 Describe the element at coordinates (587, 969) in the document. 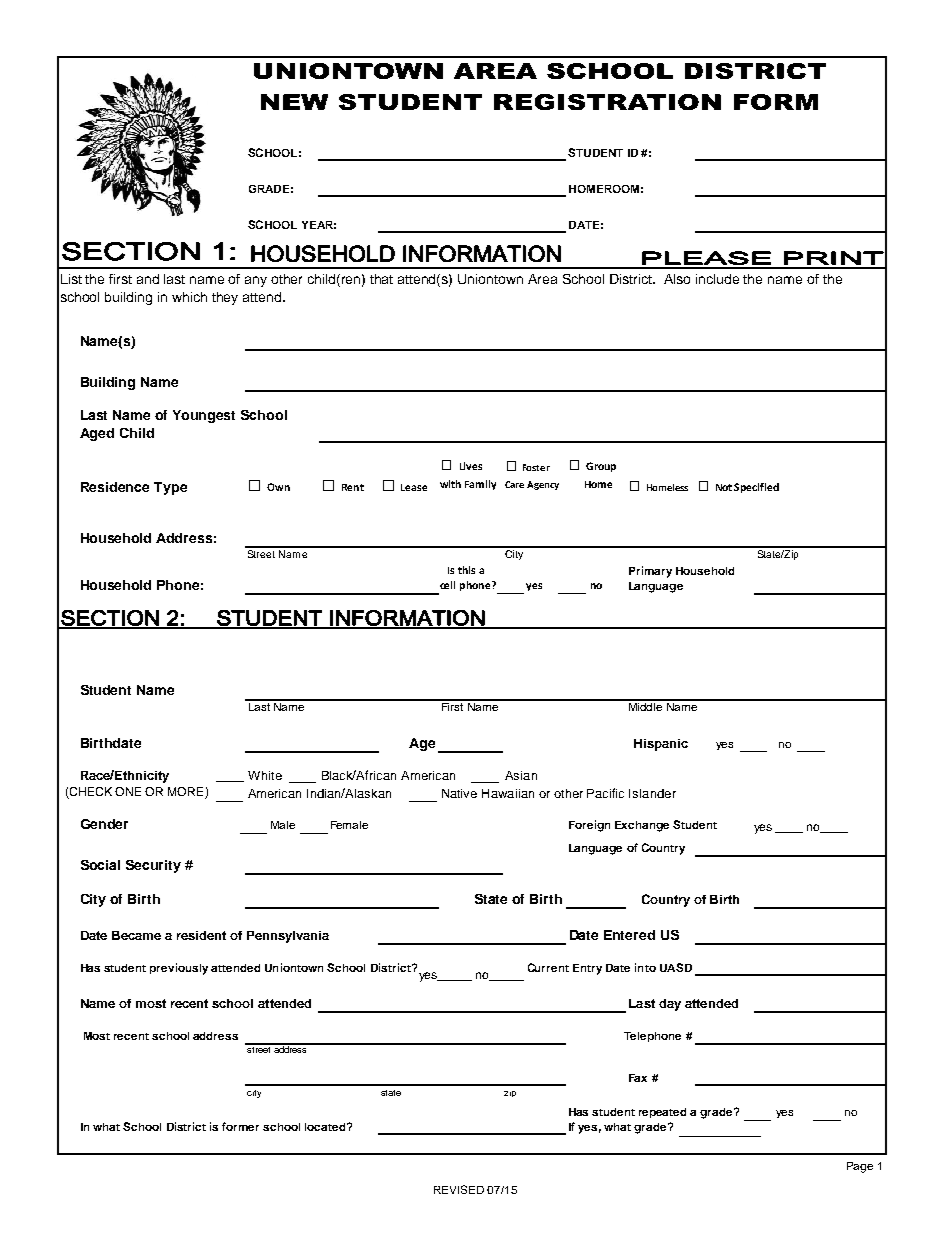

I see `Entry` at that location.
